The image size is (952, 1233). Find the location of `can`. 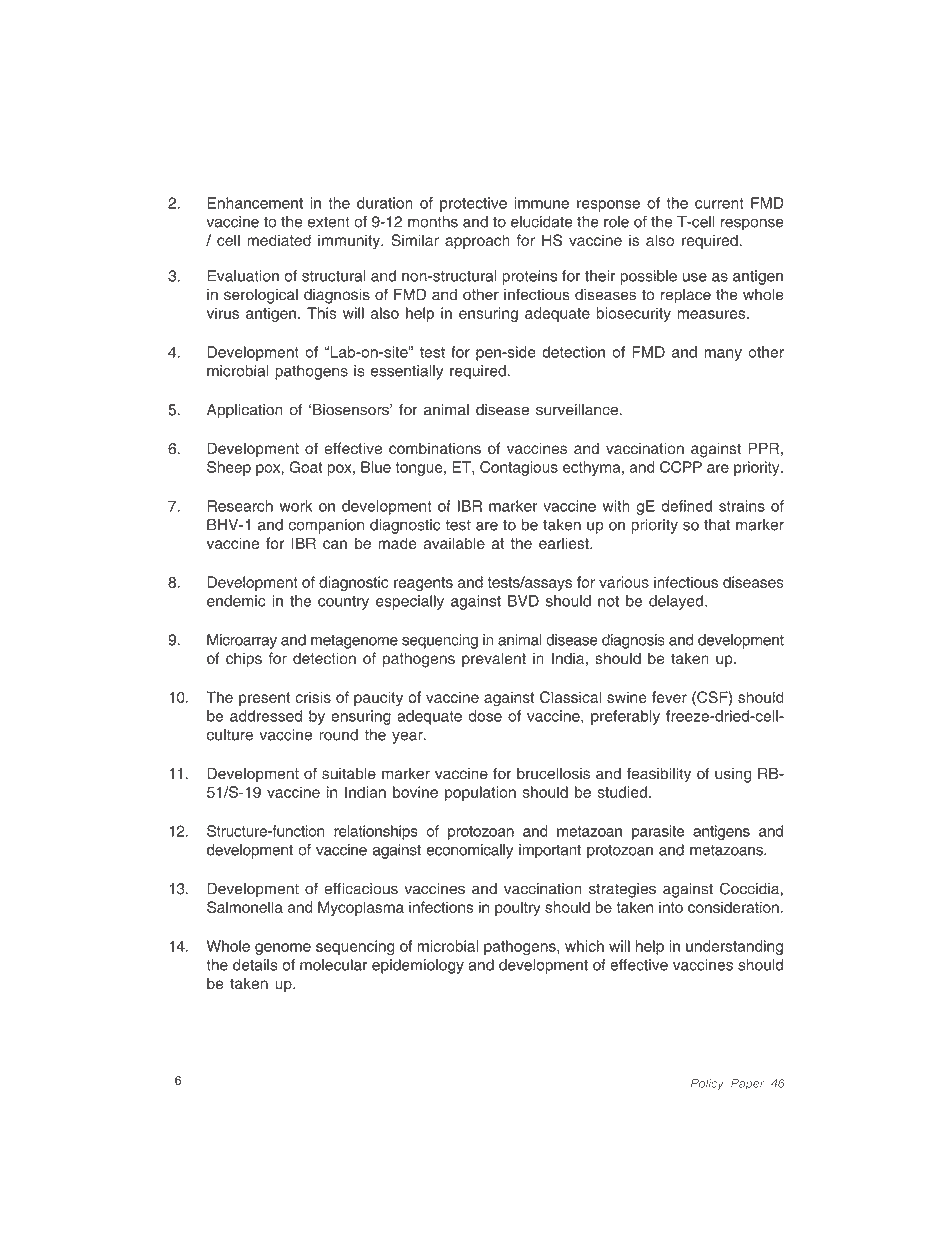

can is located at coordinates (335, 544).
